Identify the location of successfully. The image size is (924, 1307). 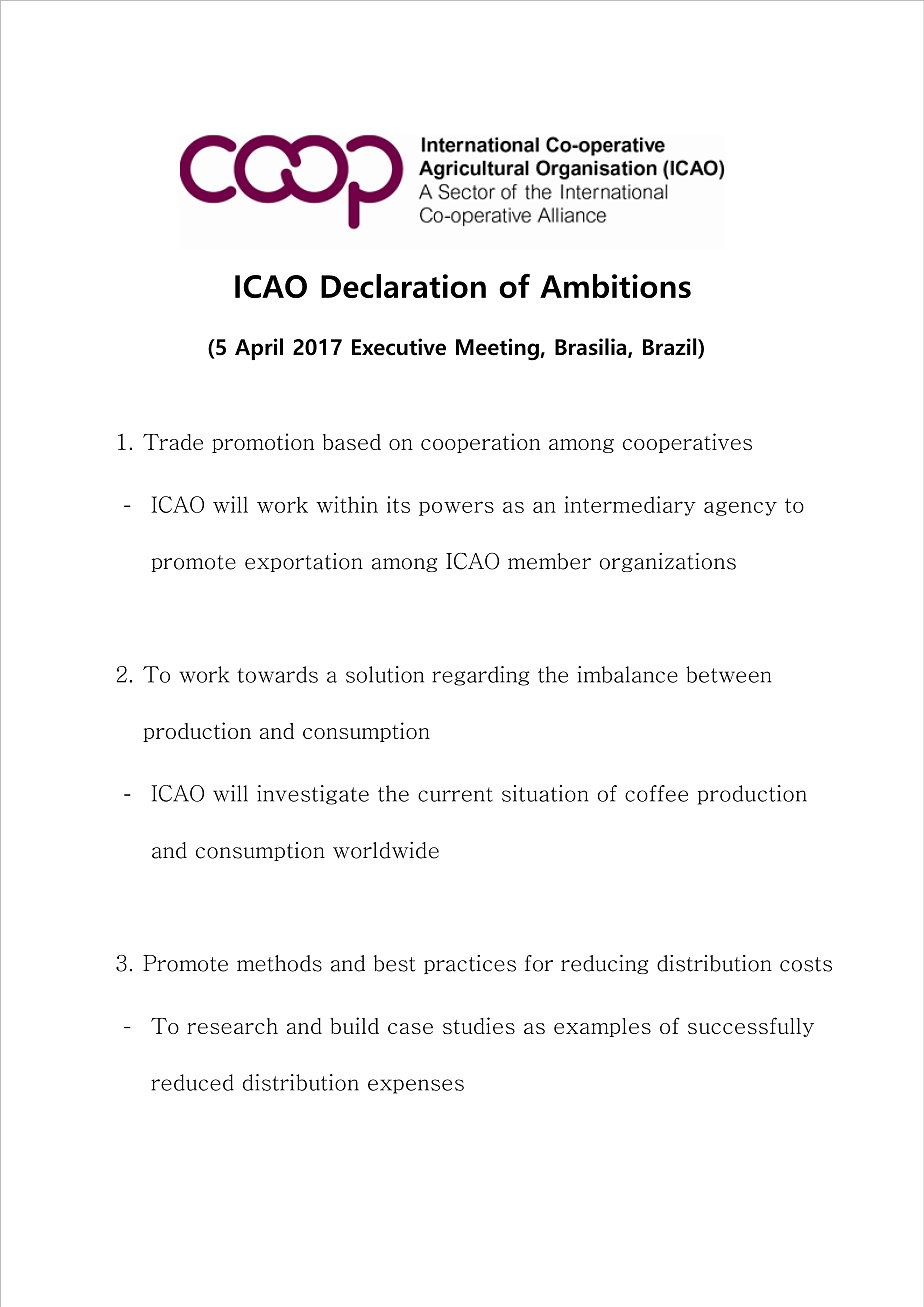
(751, 1027).
